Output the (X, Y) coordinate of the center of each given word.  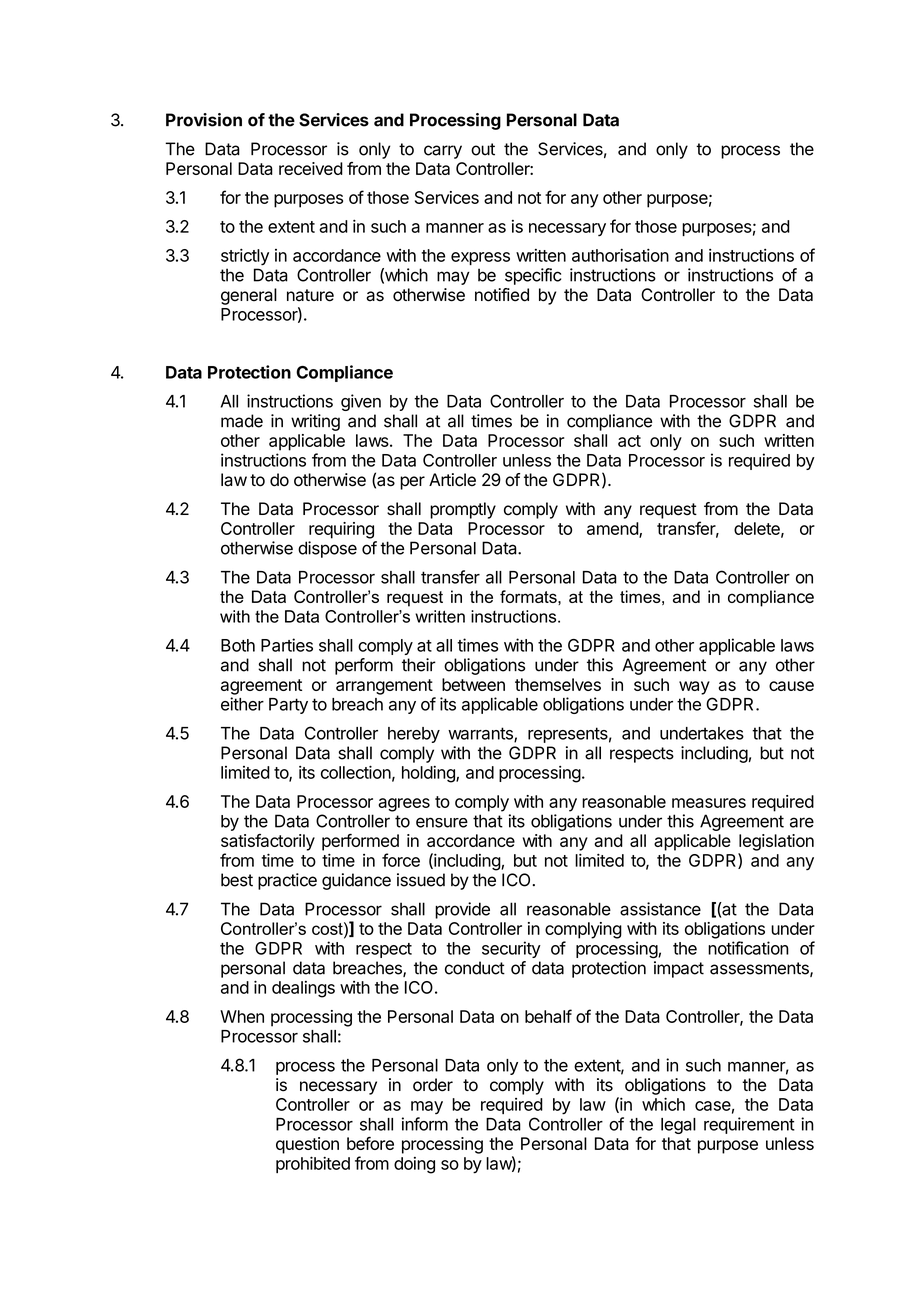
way (694, 688)
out (483, 149)
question (307, 1145)
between (473, 684)
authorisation (620, 255)
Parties (287, 645)
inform (425, 1124)
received (311, 168)
